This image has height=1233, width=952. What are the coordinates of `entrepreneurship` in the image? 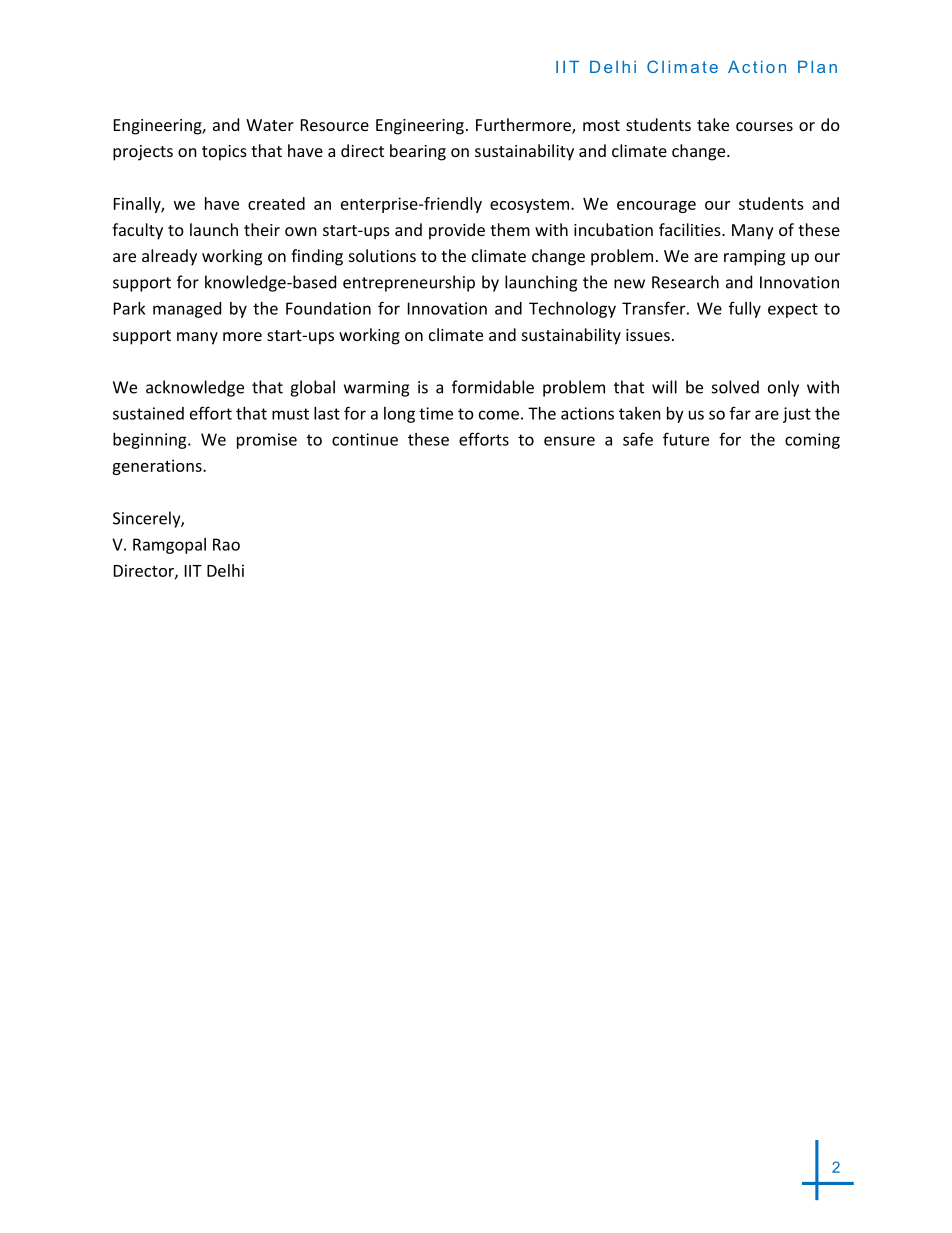 It's located at (409, 283).
